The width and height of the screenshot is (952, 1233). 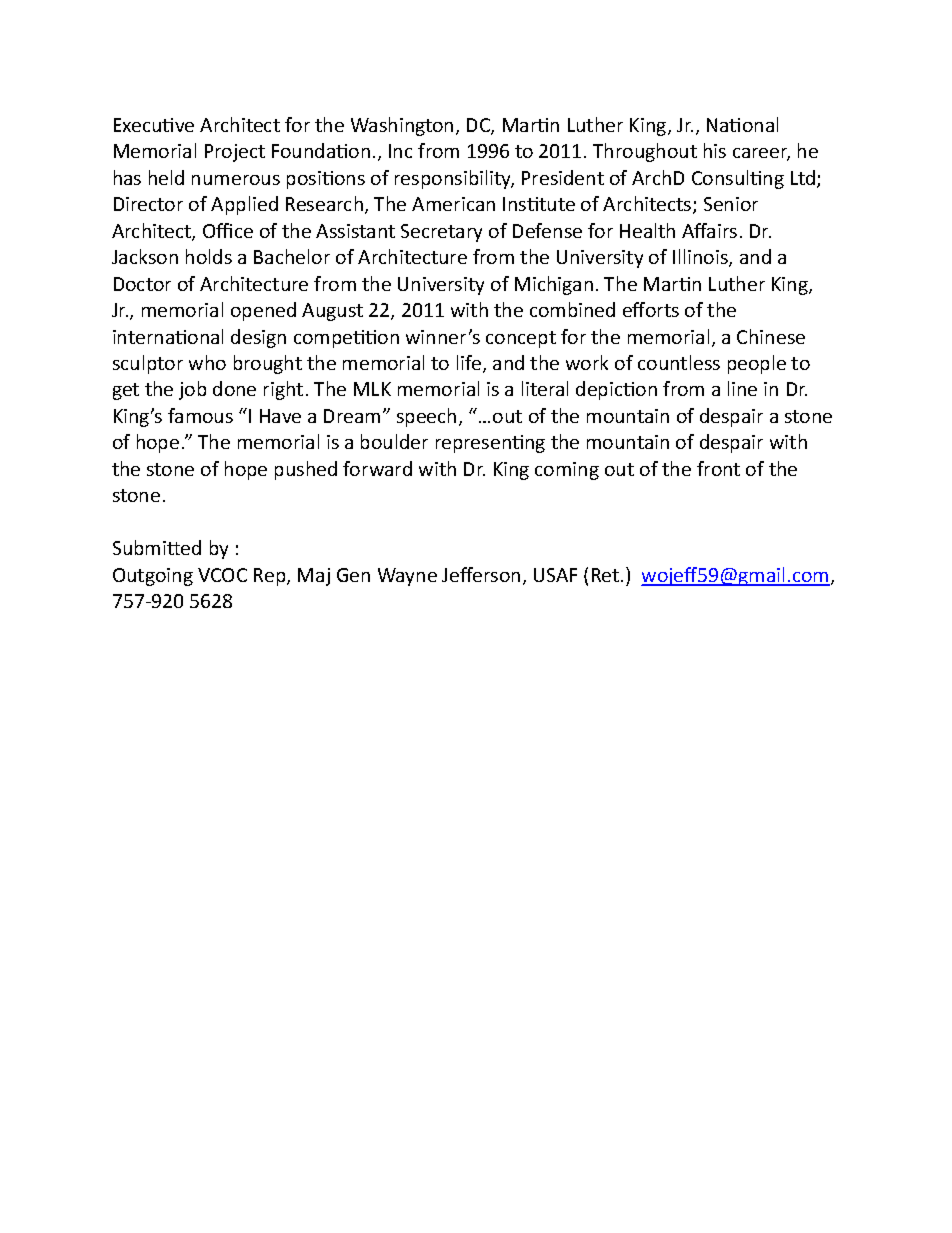 I want to click on who, so click(x=207, y=362).
